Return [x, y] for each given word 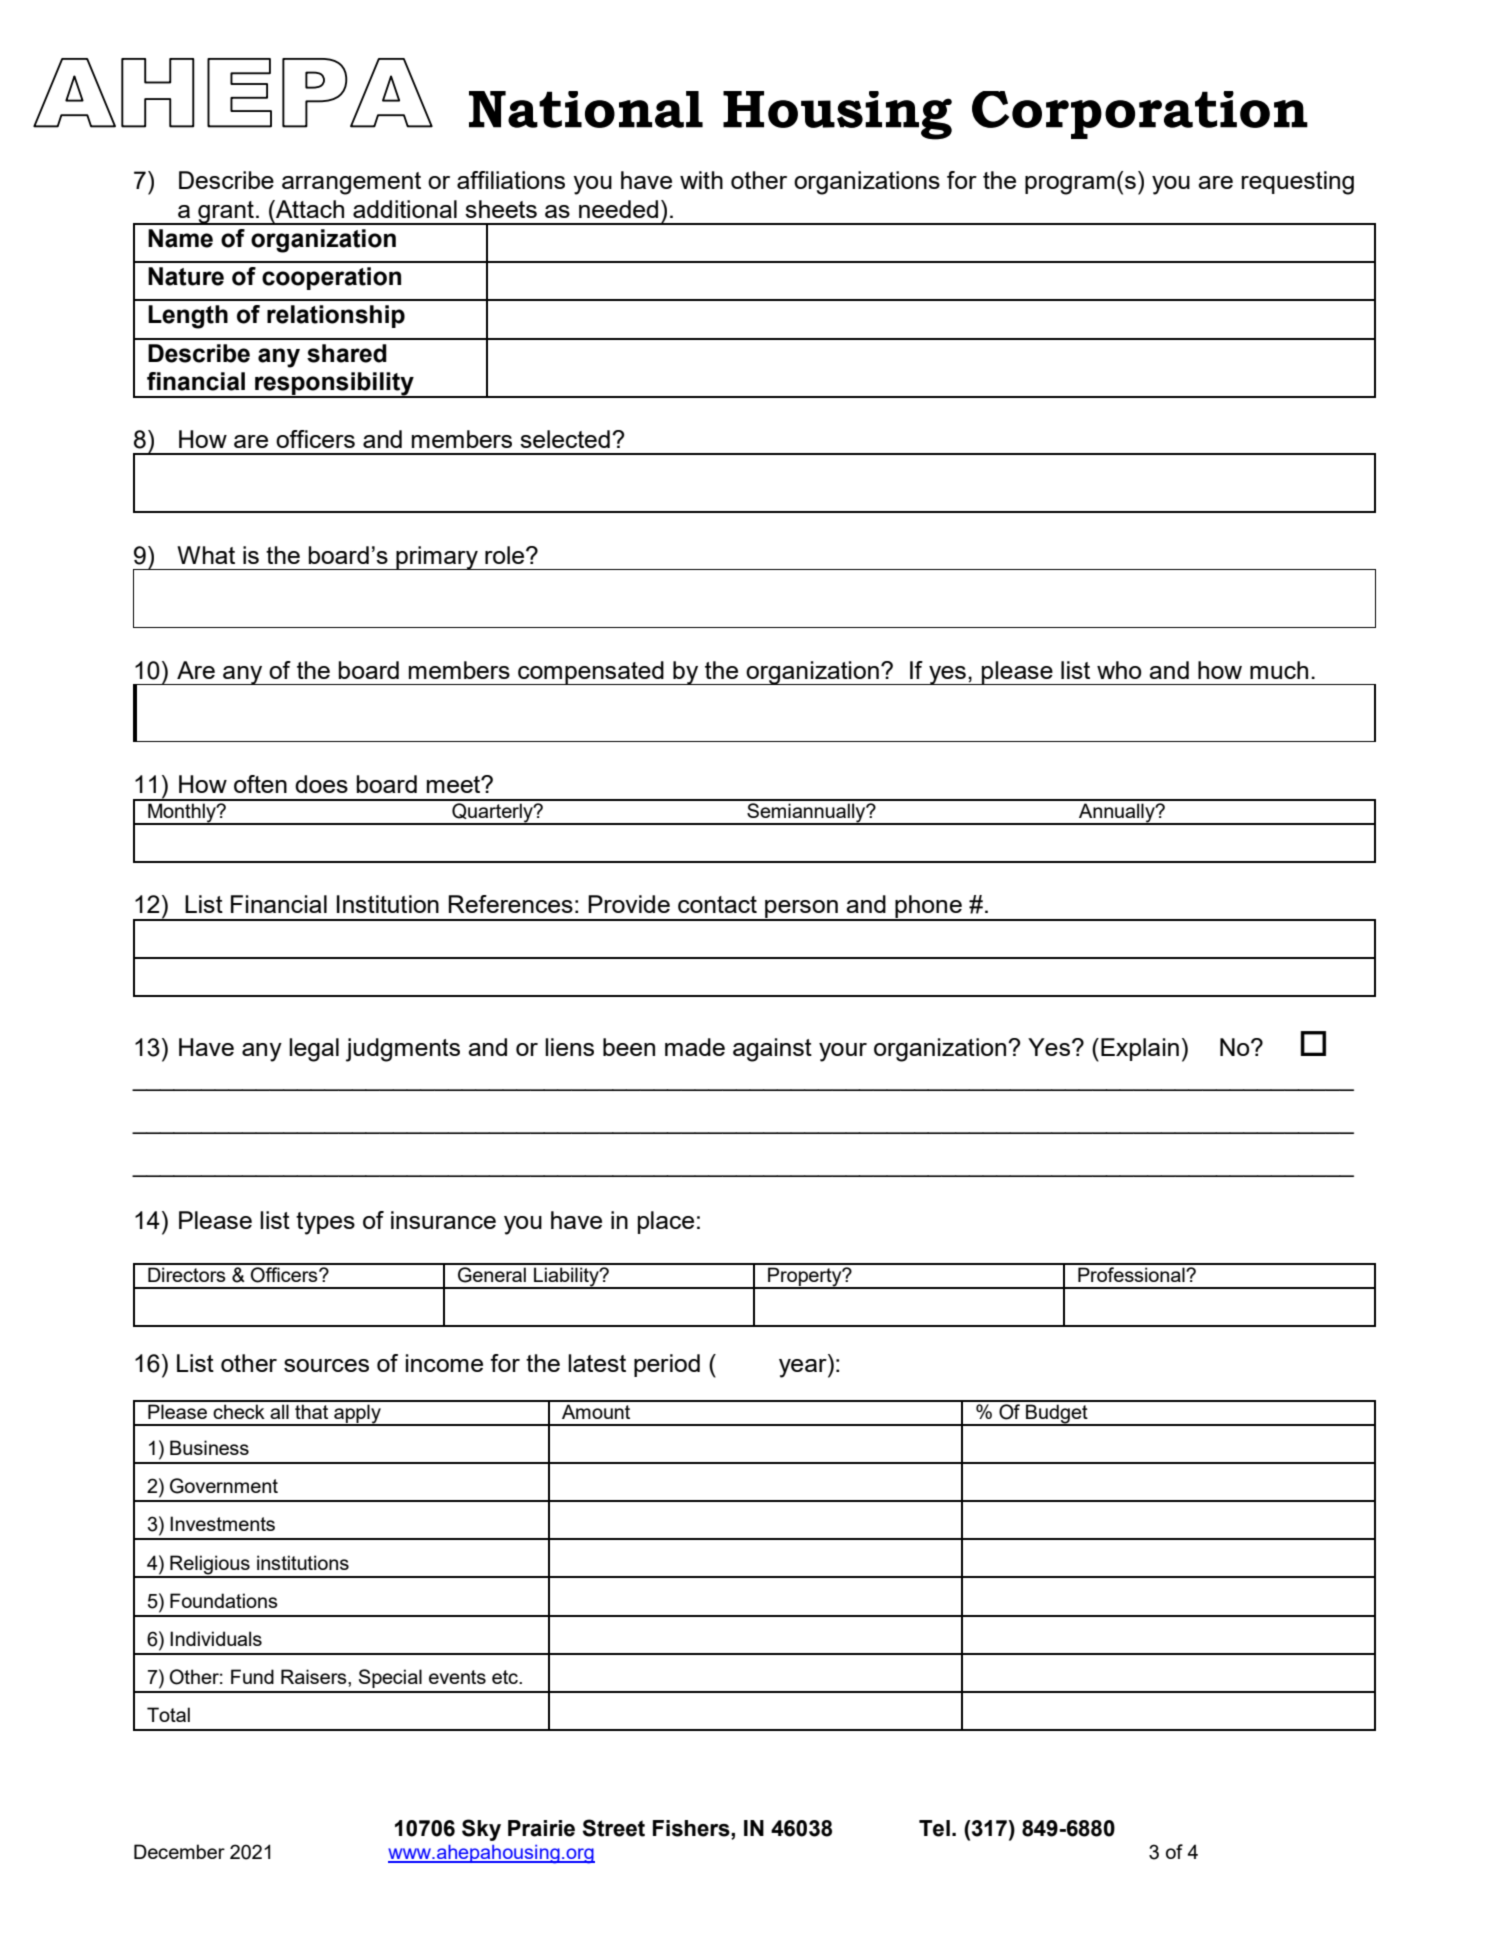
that [311, 1411]
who [1119, 670]
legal [314, 1050]
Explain [1140, 1049]
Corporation [1140, 115]
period [667, 1365]
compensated [591, 673]
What [206, 555]
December [179, 1851]
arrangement [351, 183]
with [701, 180]
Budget [1057, 1415]
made [695, 1047]
